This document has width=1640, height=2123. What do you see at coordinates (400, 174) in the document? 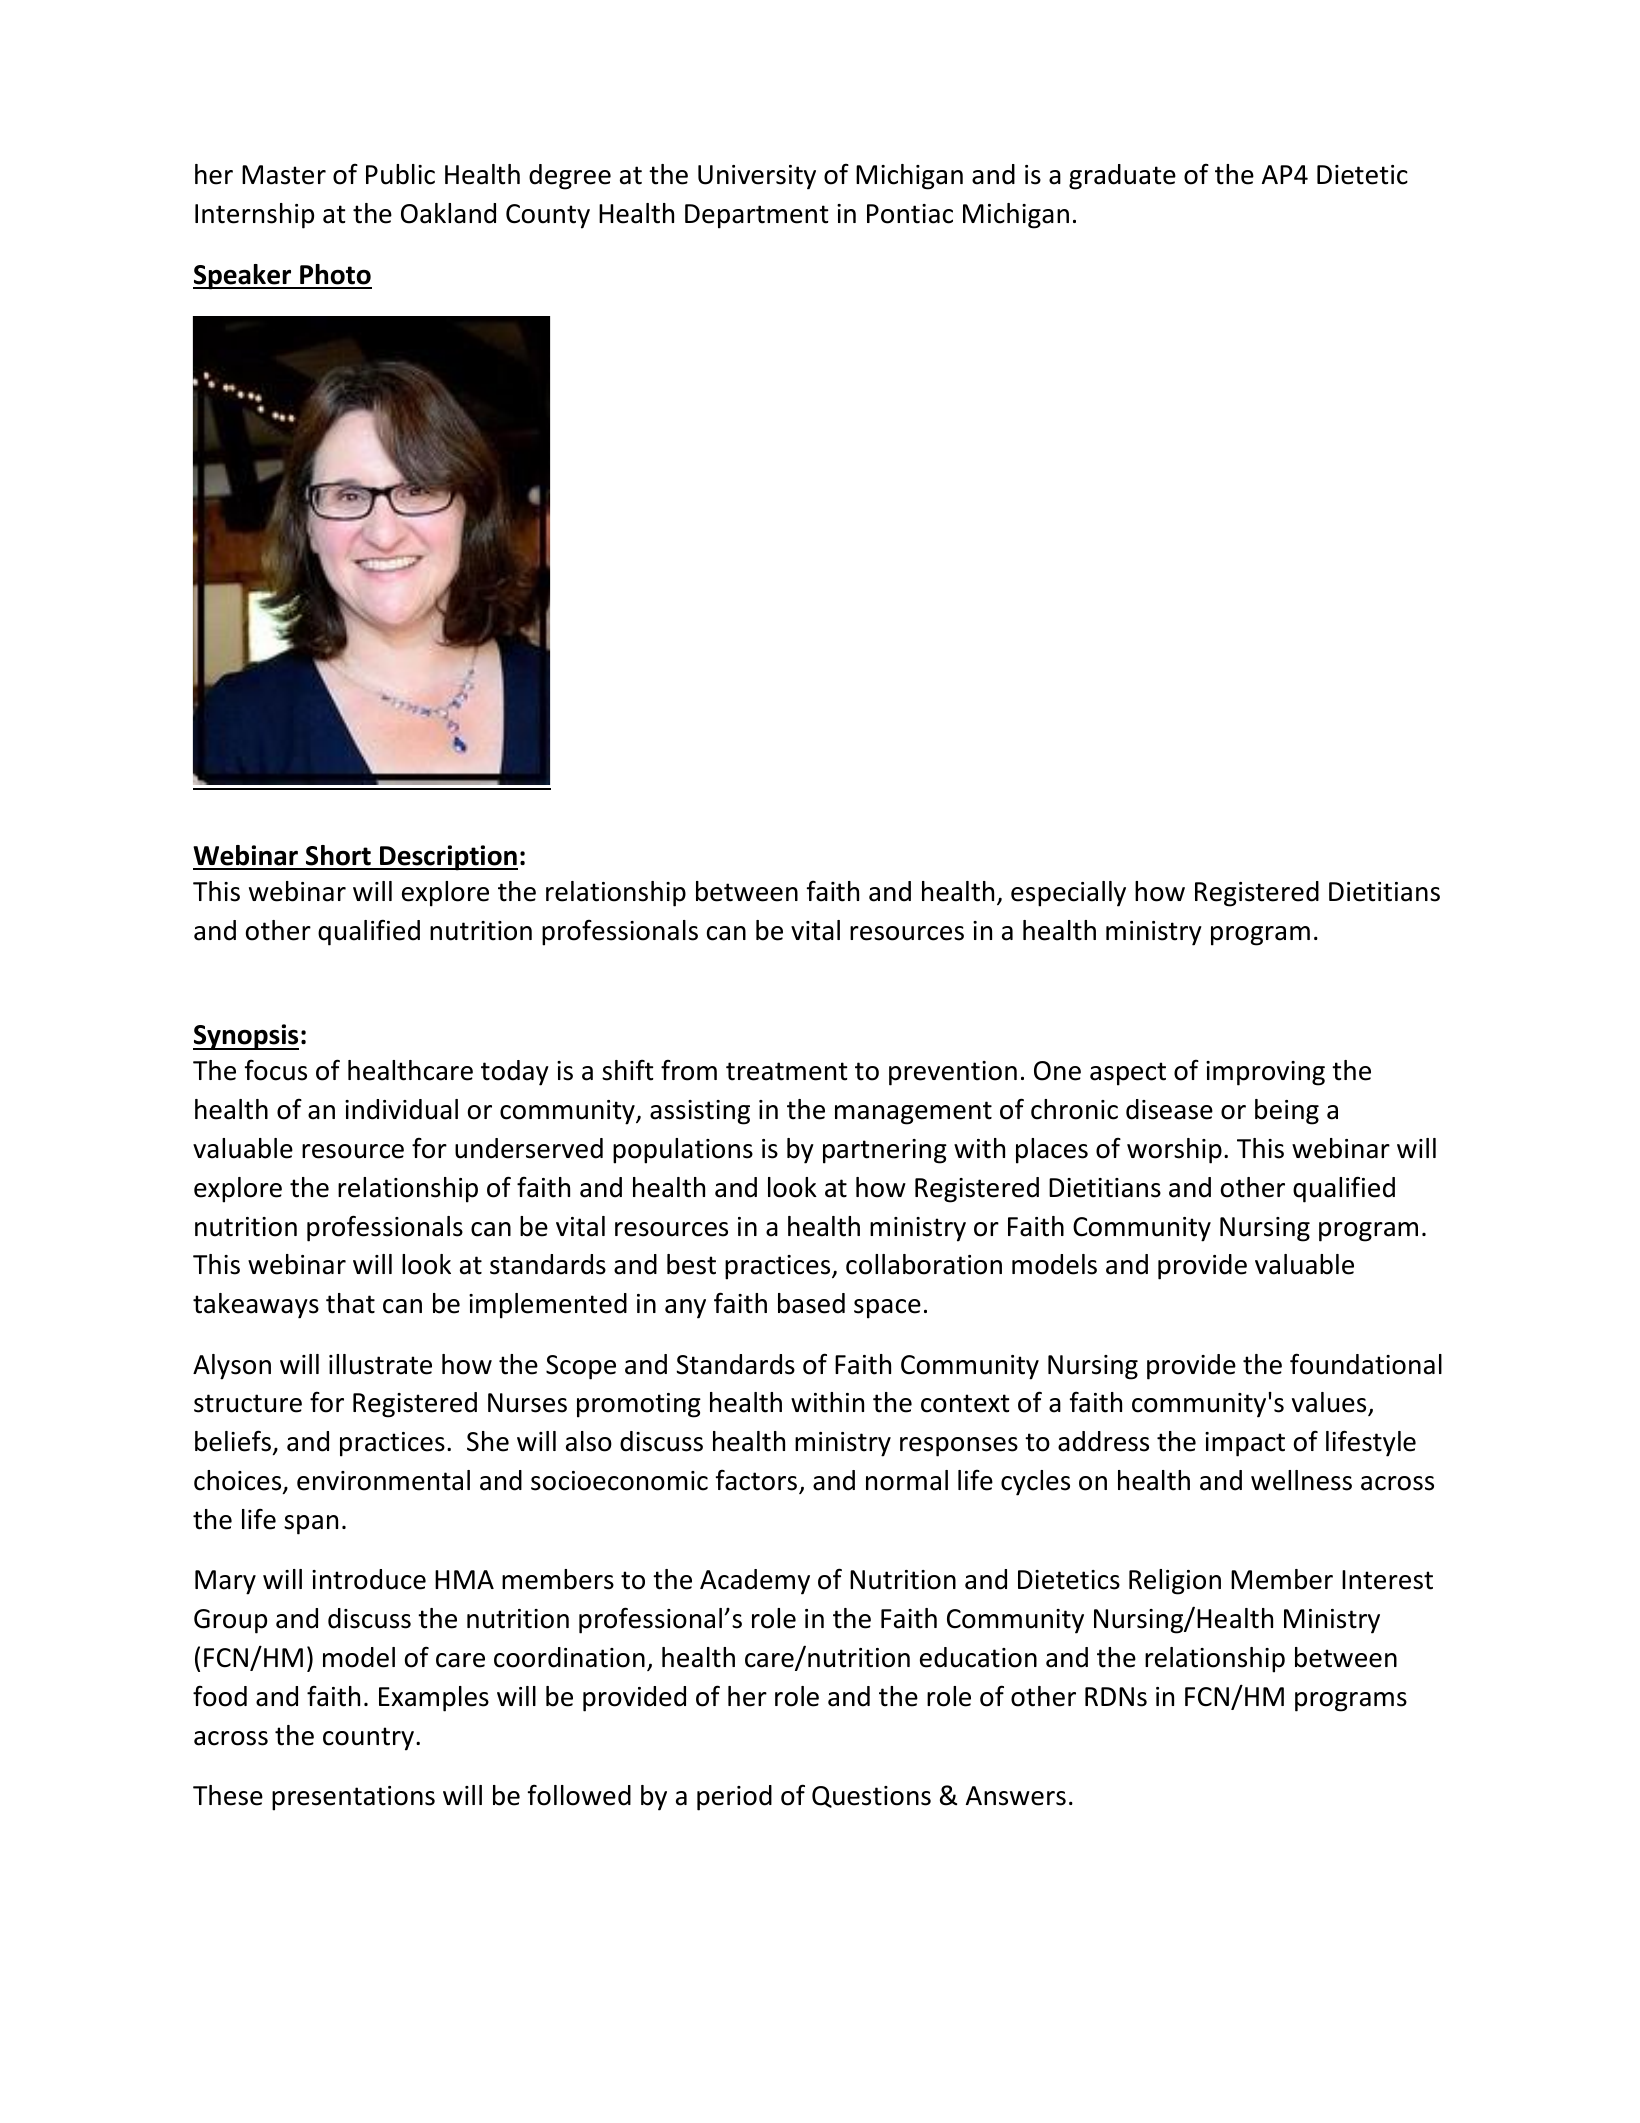
I see `Public` at bounding box center [400, 174].
